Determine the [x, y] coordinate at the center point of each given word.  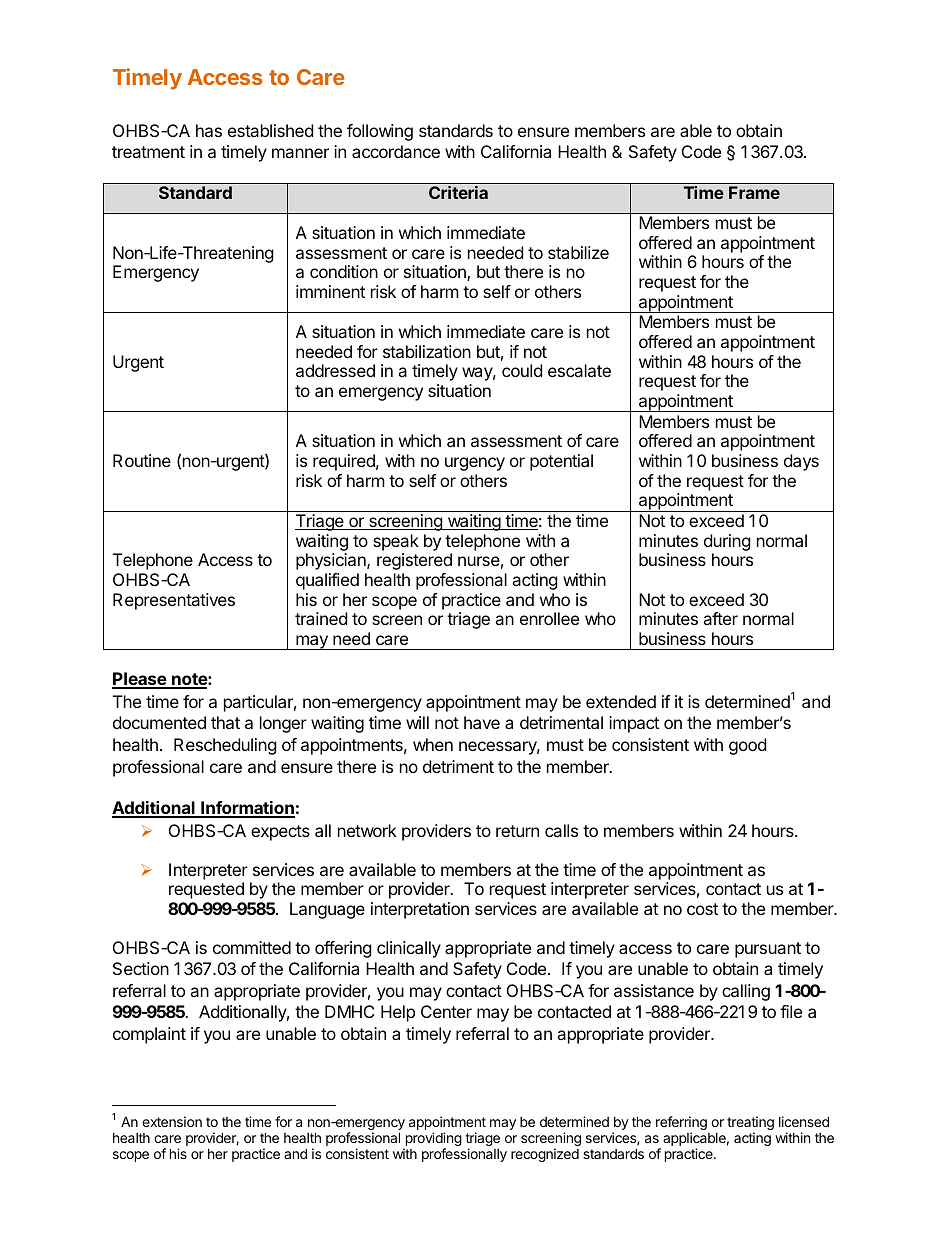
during [727, 542]
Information [247, 809]
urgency [475, 464]
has [209, 130]
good [747, 746]
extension [172, 1121]
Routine [142, 460]
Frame [754, 192]
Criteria [458, 192]
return [517, 831]
